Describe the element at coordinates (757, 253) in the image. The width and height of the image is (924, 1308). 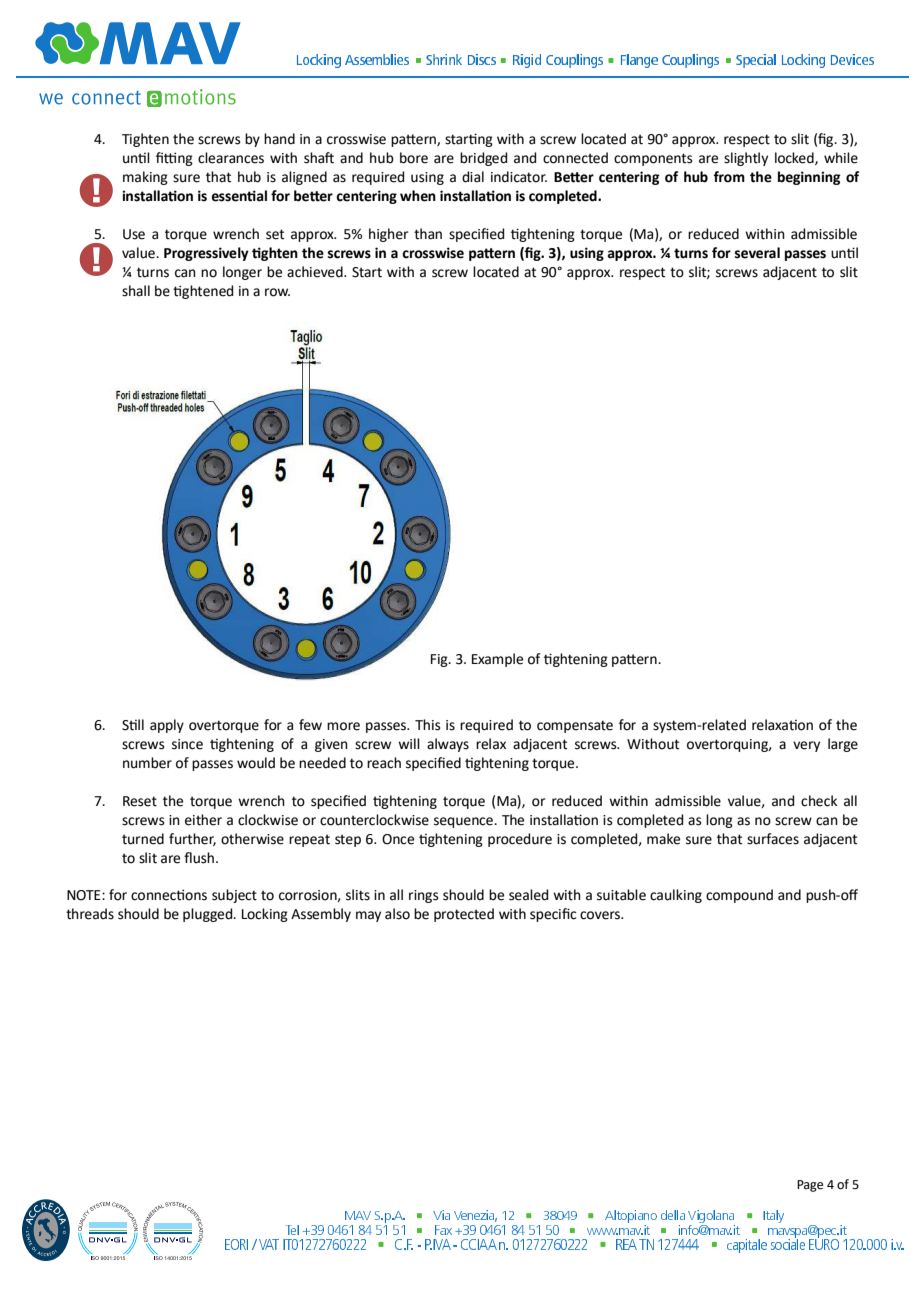
I see `several` at that location.
